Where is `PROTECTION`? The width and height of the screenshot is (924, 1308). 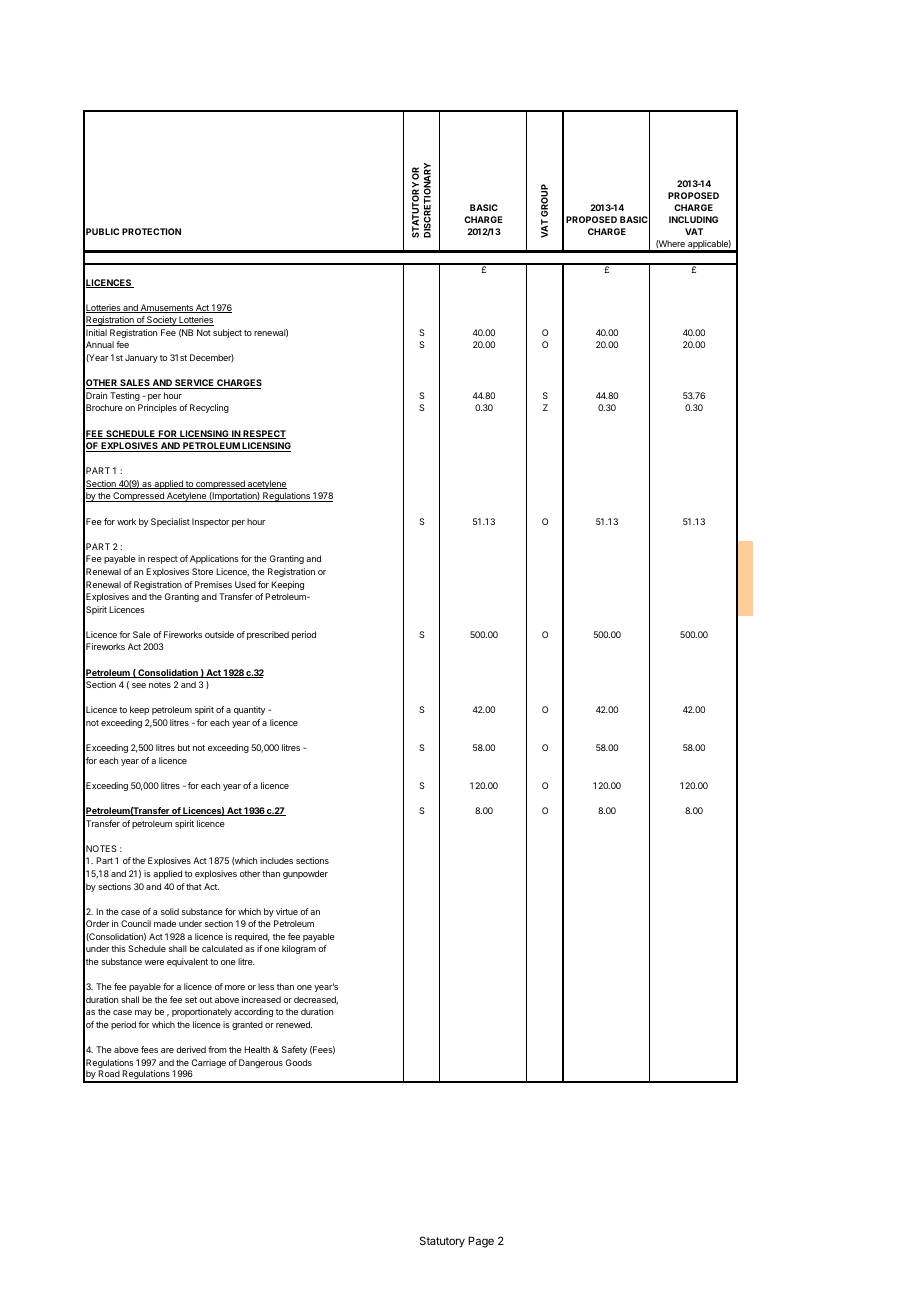 PROTECTION is located at coordinates (151, 231).
